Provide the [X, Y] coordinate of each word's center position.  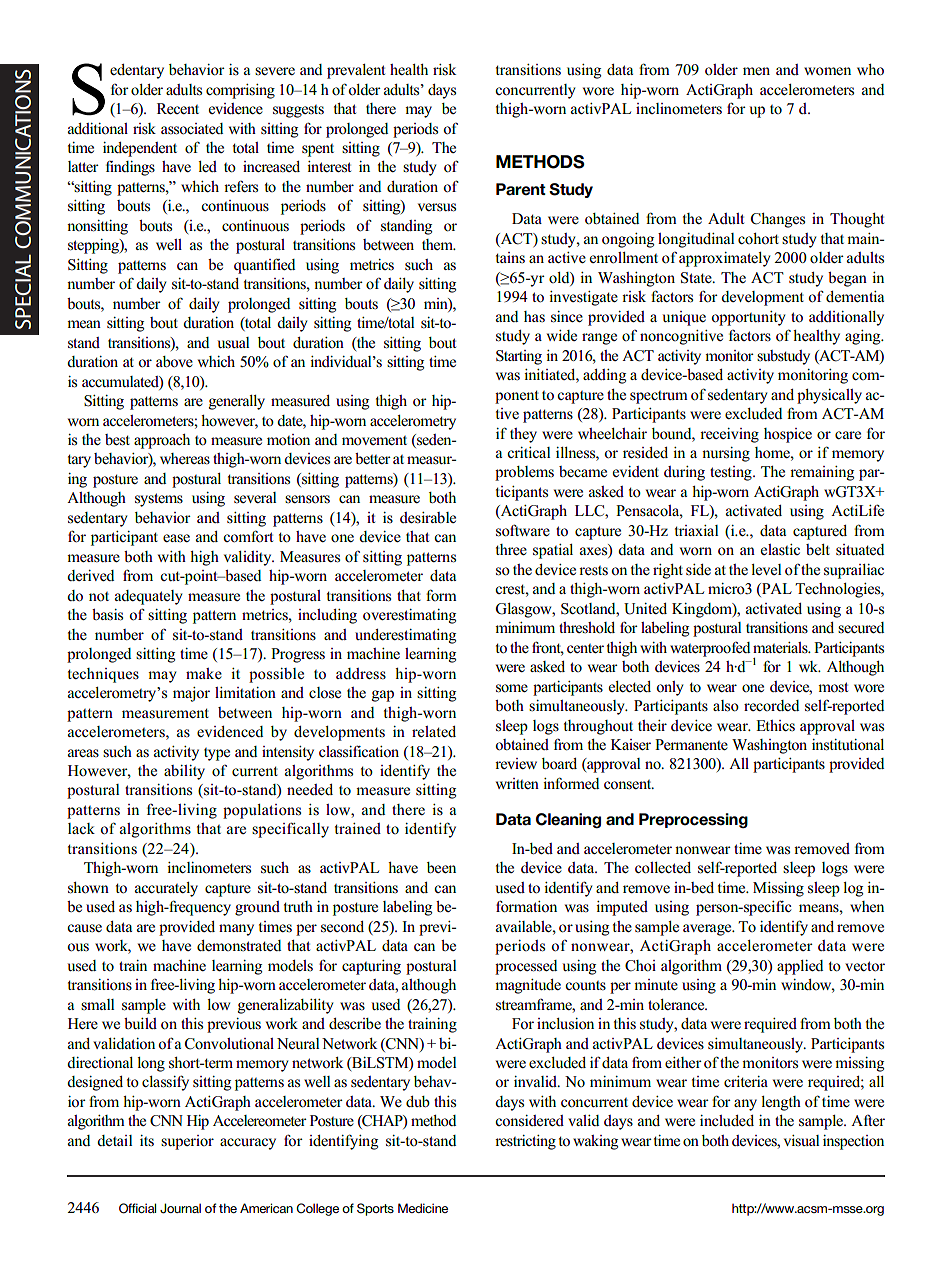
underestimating [405, 636]
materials [781, 648]
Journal [180, 1208]
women [827, 71]
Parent [521, 189]
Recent [178, 108]
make [204, 673]
